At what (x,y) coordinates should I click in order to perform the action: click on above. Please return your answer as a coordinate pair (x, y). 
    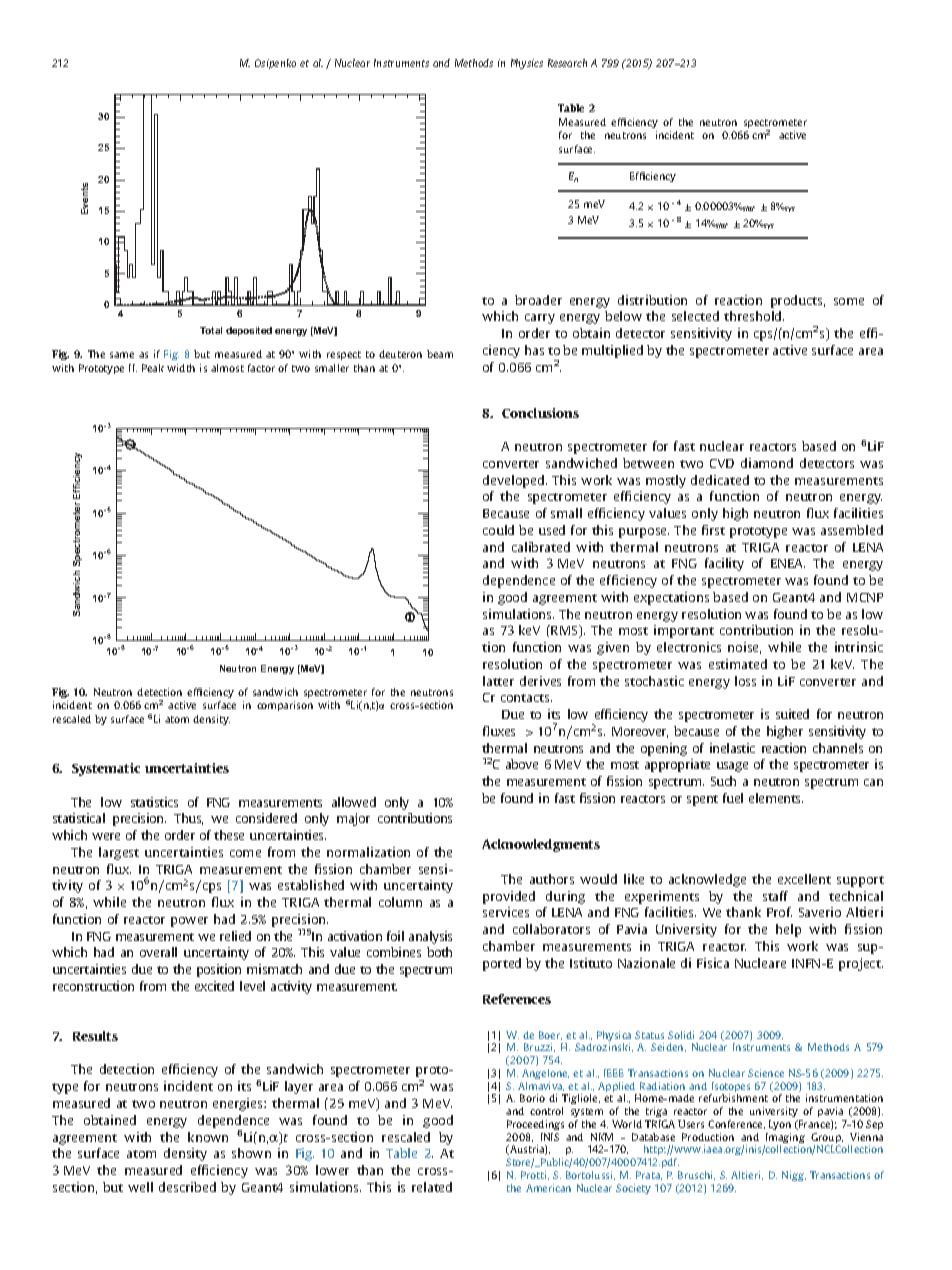
    Looking at the image, I should click on (522, 764).
